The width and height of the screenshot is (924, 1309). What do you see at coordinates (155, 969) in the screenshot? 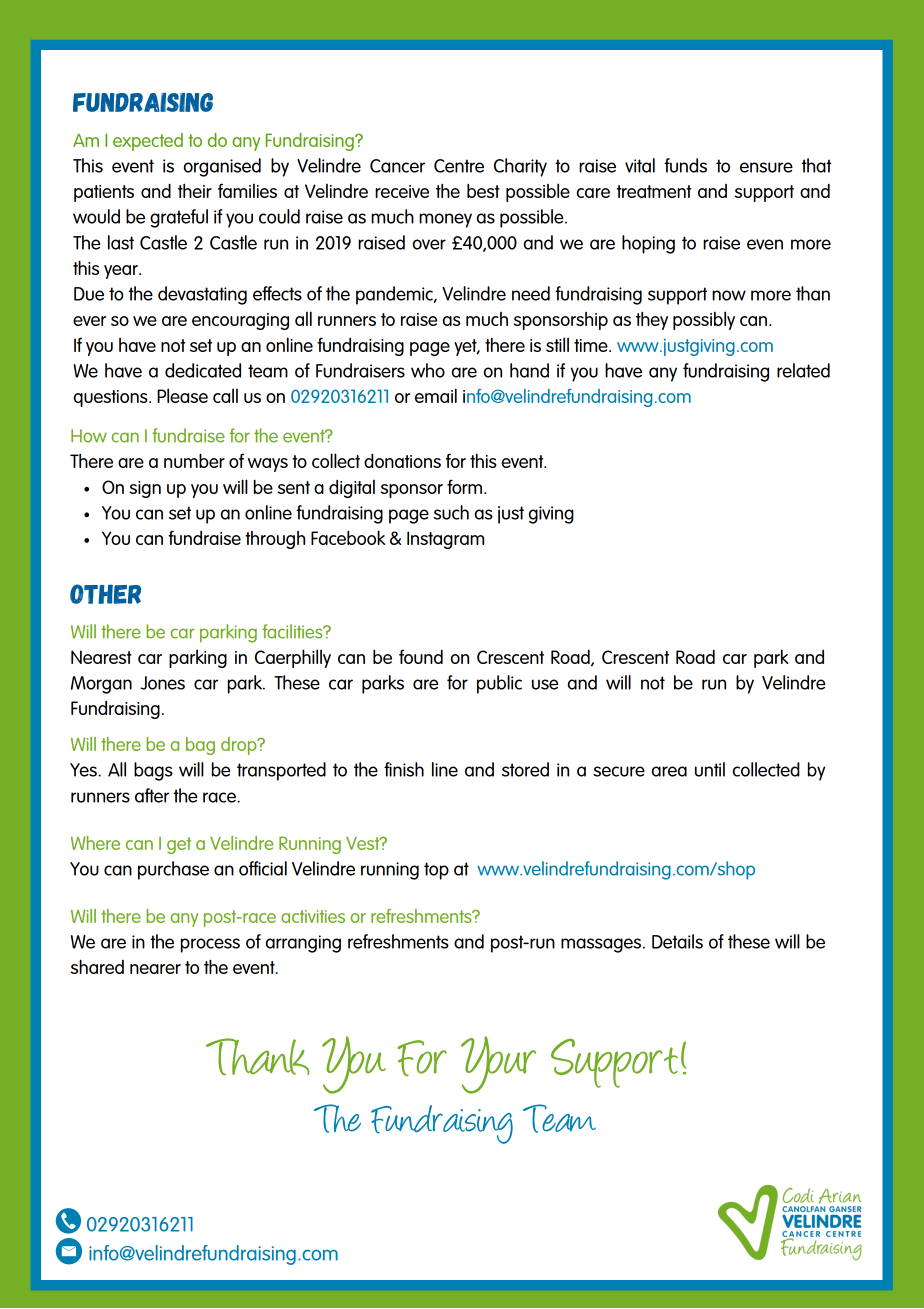
I see `nearer` at bounding box center [155, 969].
